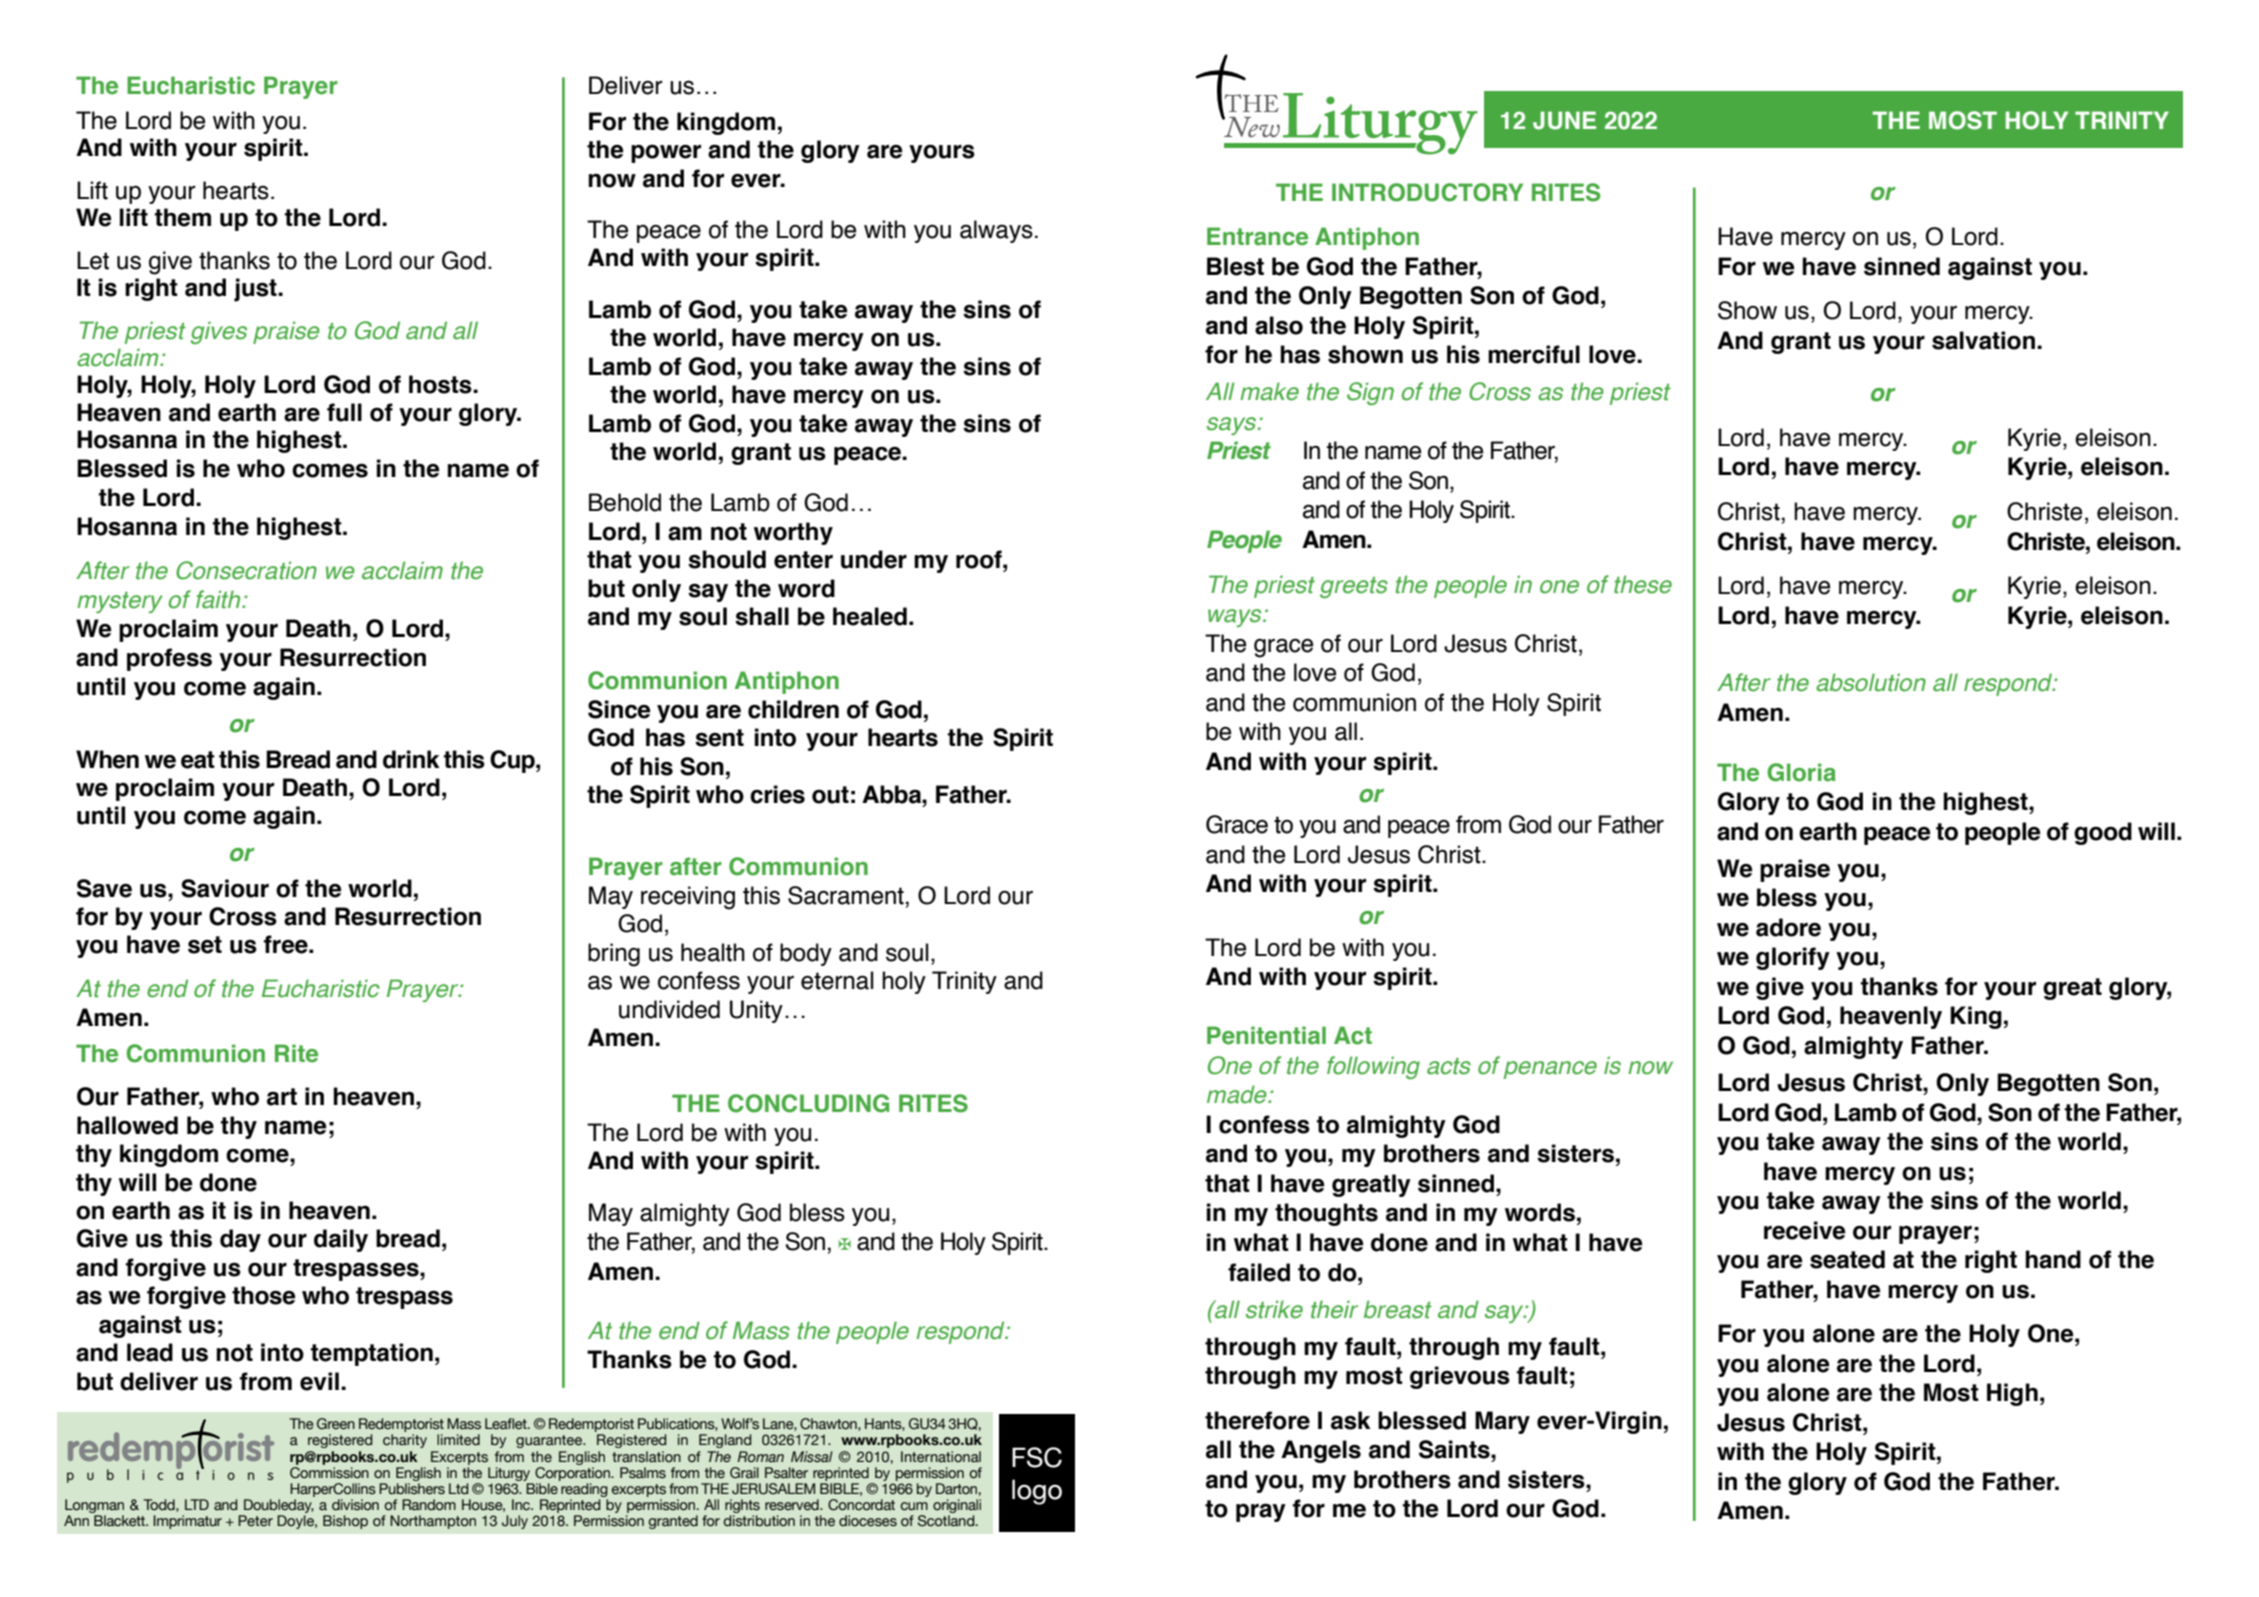 Image resolution: width=2259 pixels, height=1597 pixels. I want to click on out, so click(830, 795).
